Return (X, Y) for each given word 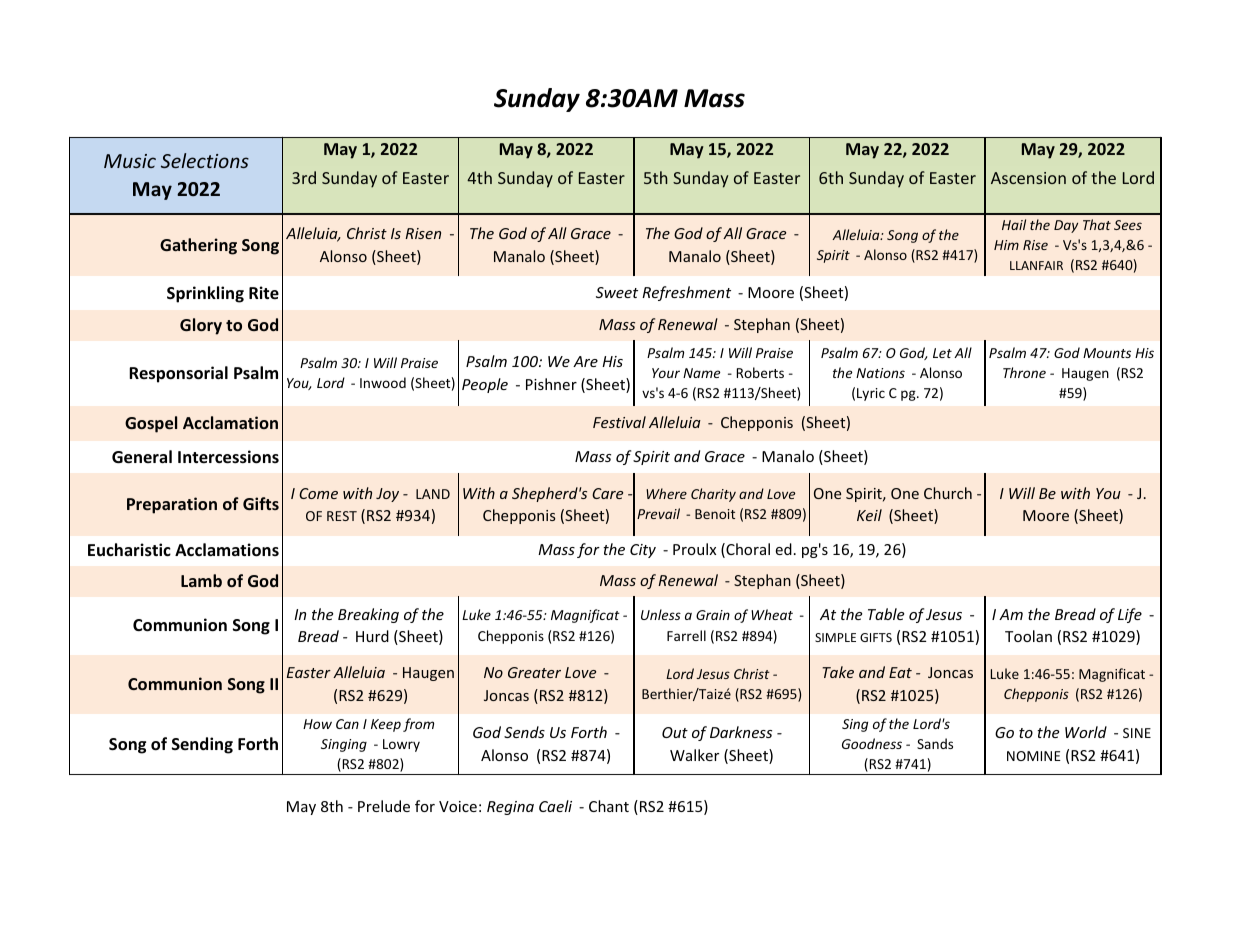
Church (948, 493)
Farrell (686, 635)
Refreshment (686, 293)
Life (1130, 615)
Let (942, 353)
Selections (205, 160)
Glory (201, 326)
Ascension (1028, 178)
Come (318, 493)
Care (607, 493)
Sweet (617, 292)
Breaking (368, 615)
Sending (202, 745)
